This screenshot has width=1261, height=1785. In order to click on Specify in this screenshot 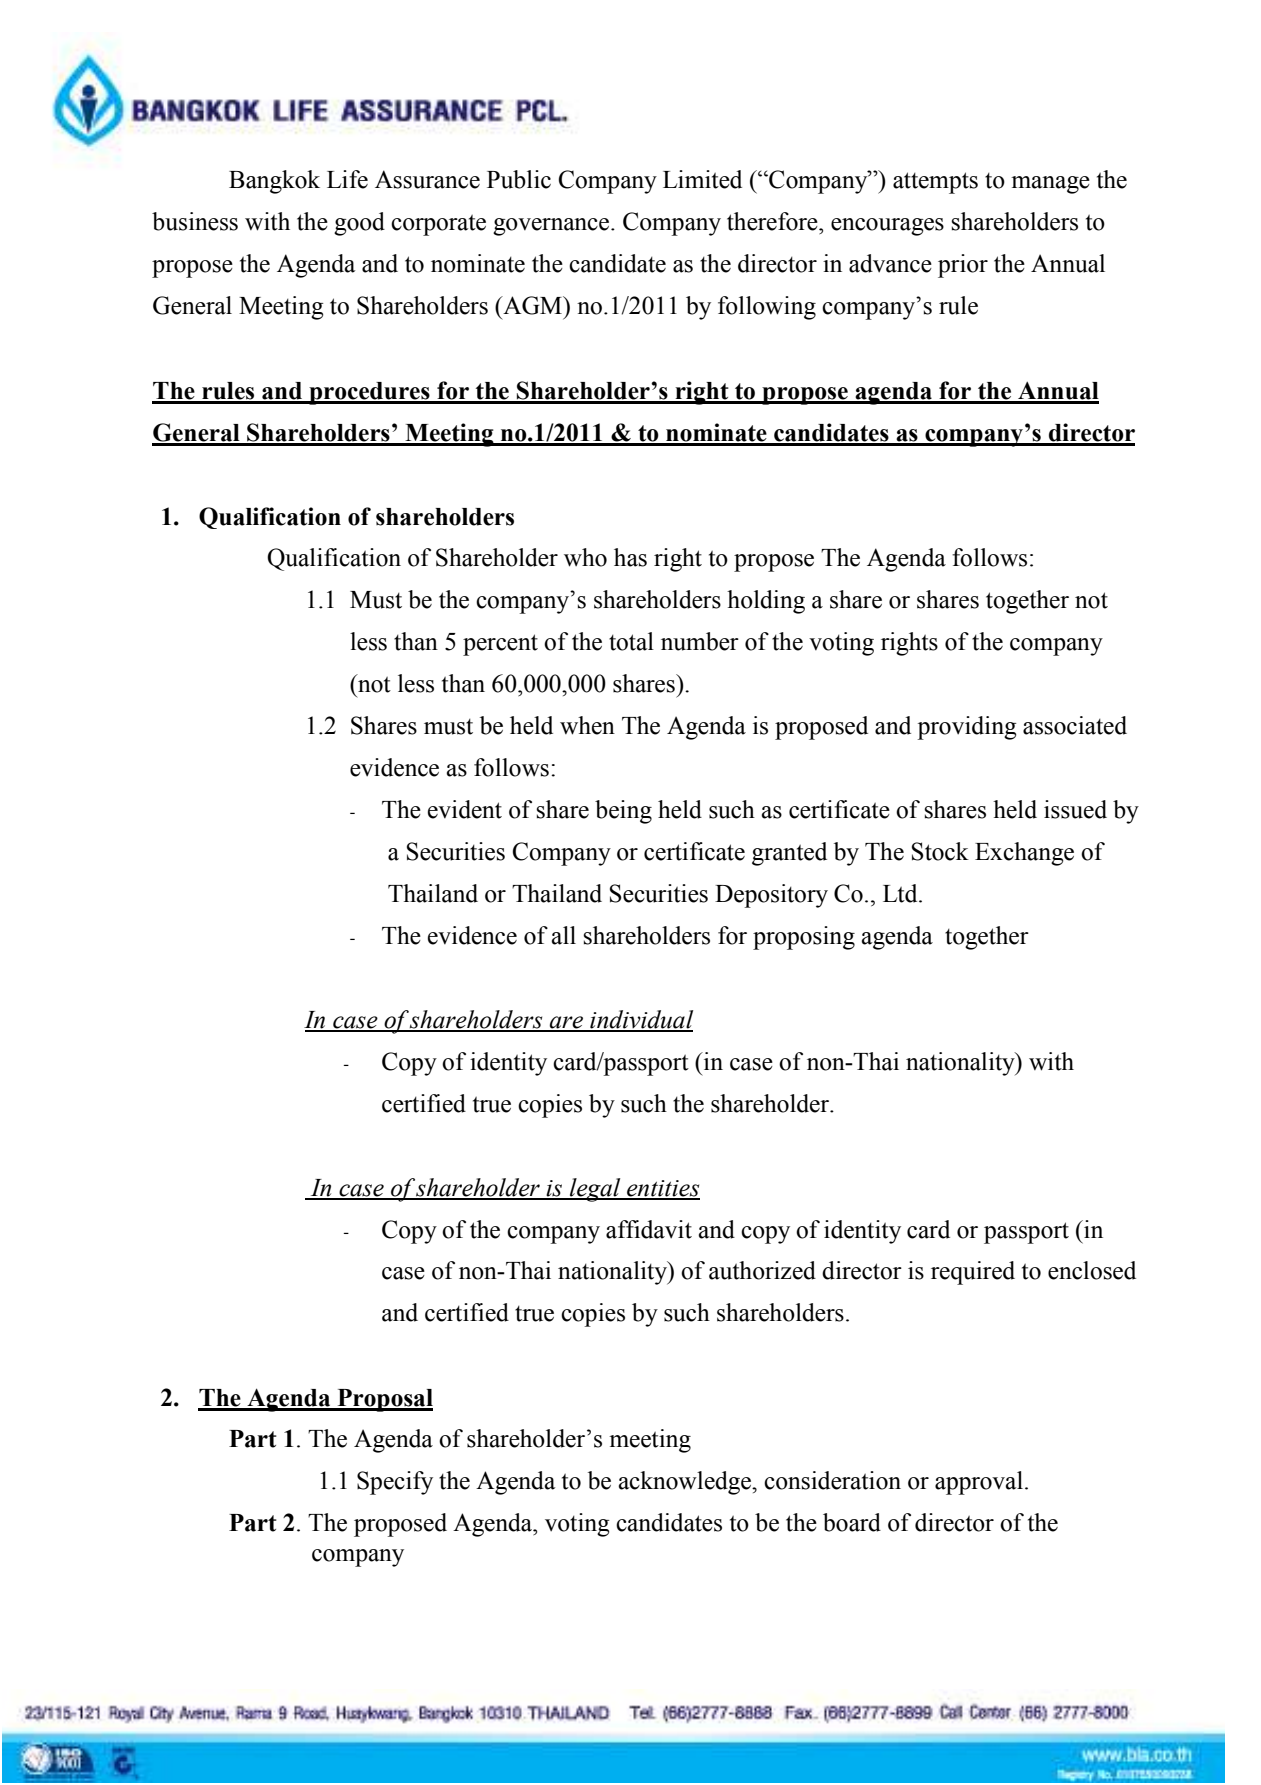, I will do `click(395, 1483)`.
